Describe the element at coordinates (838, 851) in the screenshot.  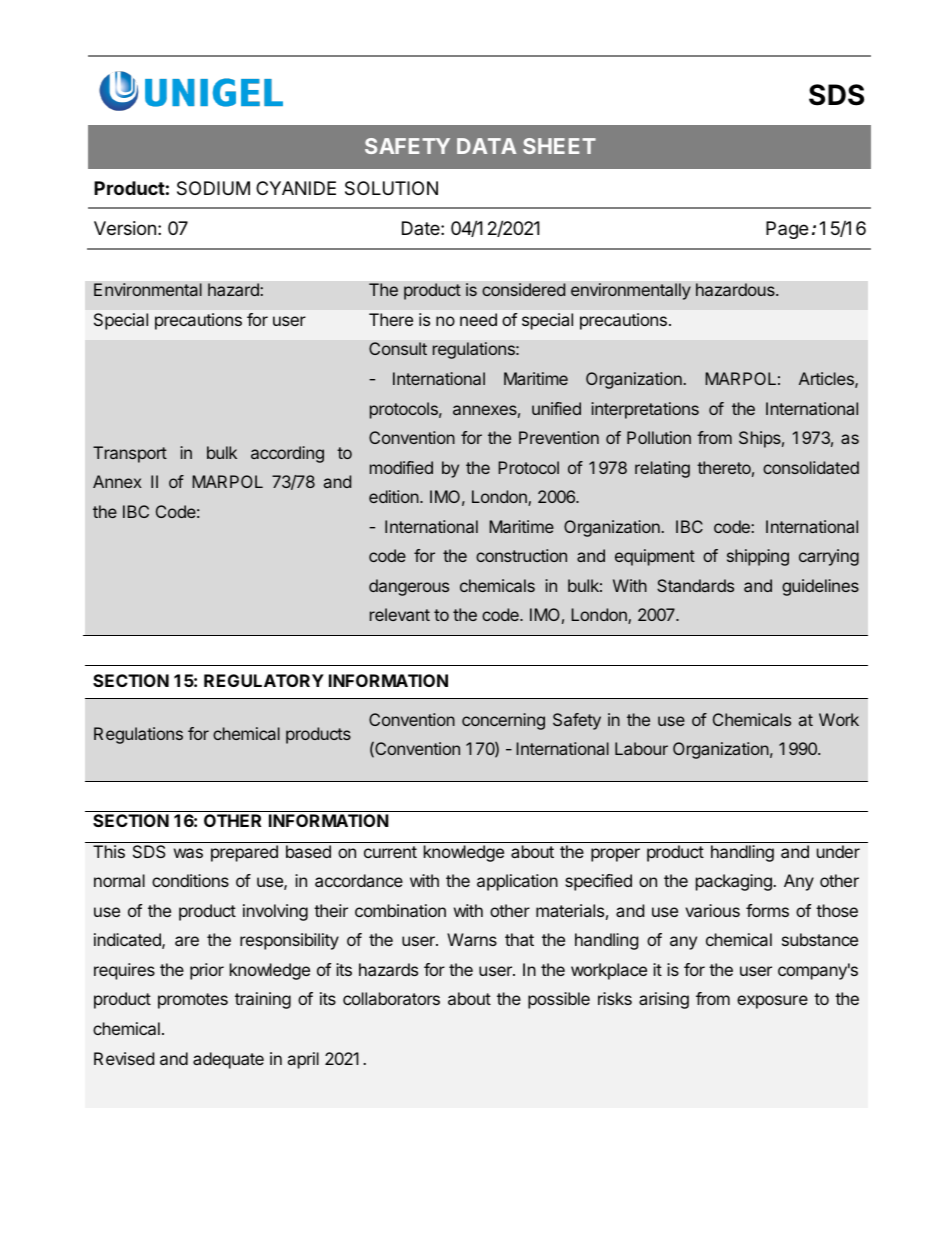
I see `under` at that location.
